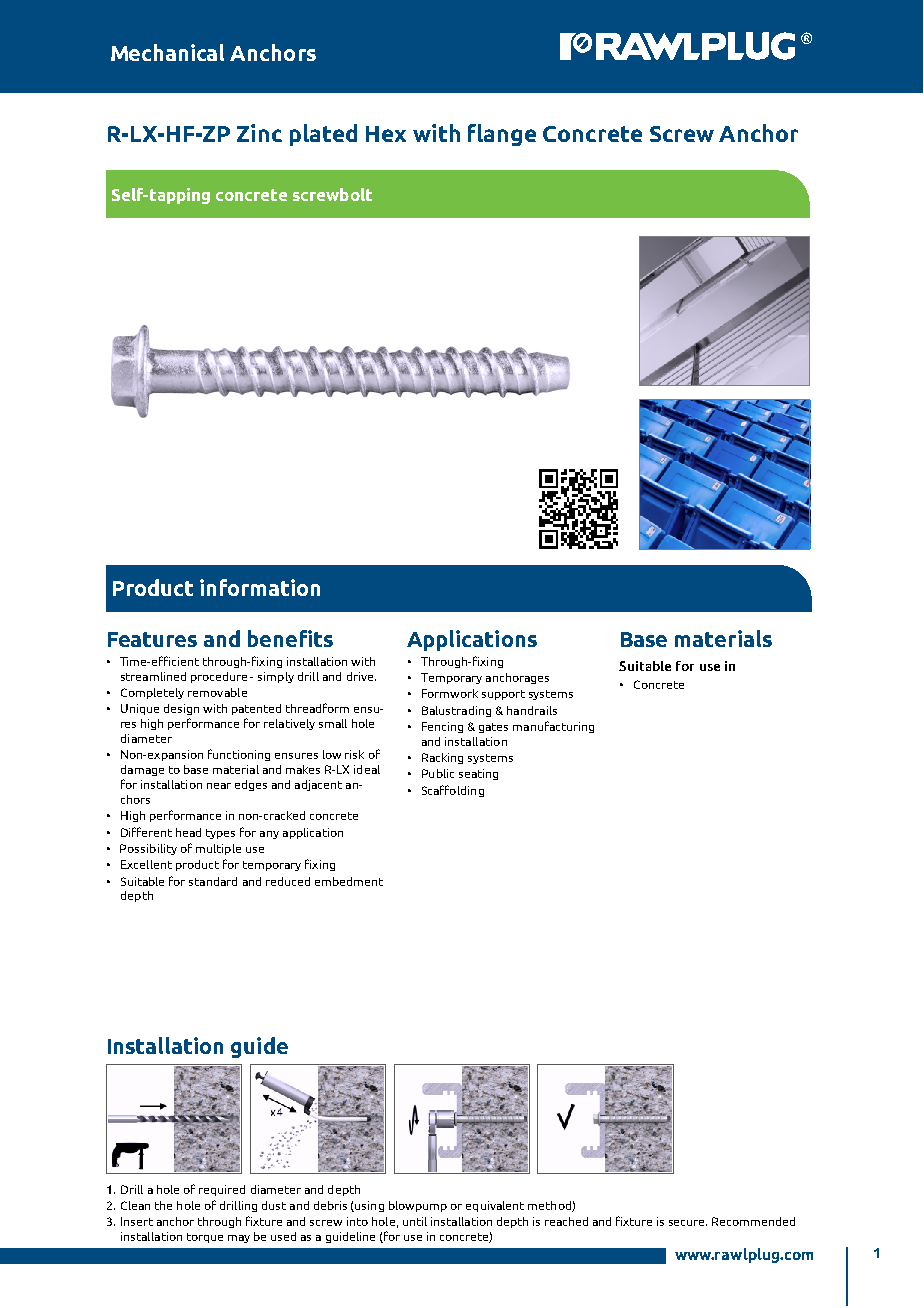 The height and width of the screenshot is (1308, 924). I want to click on types, so click(220, 834).
